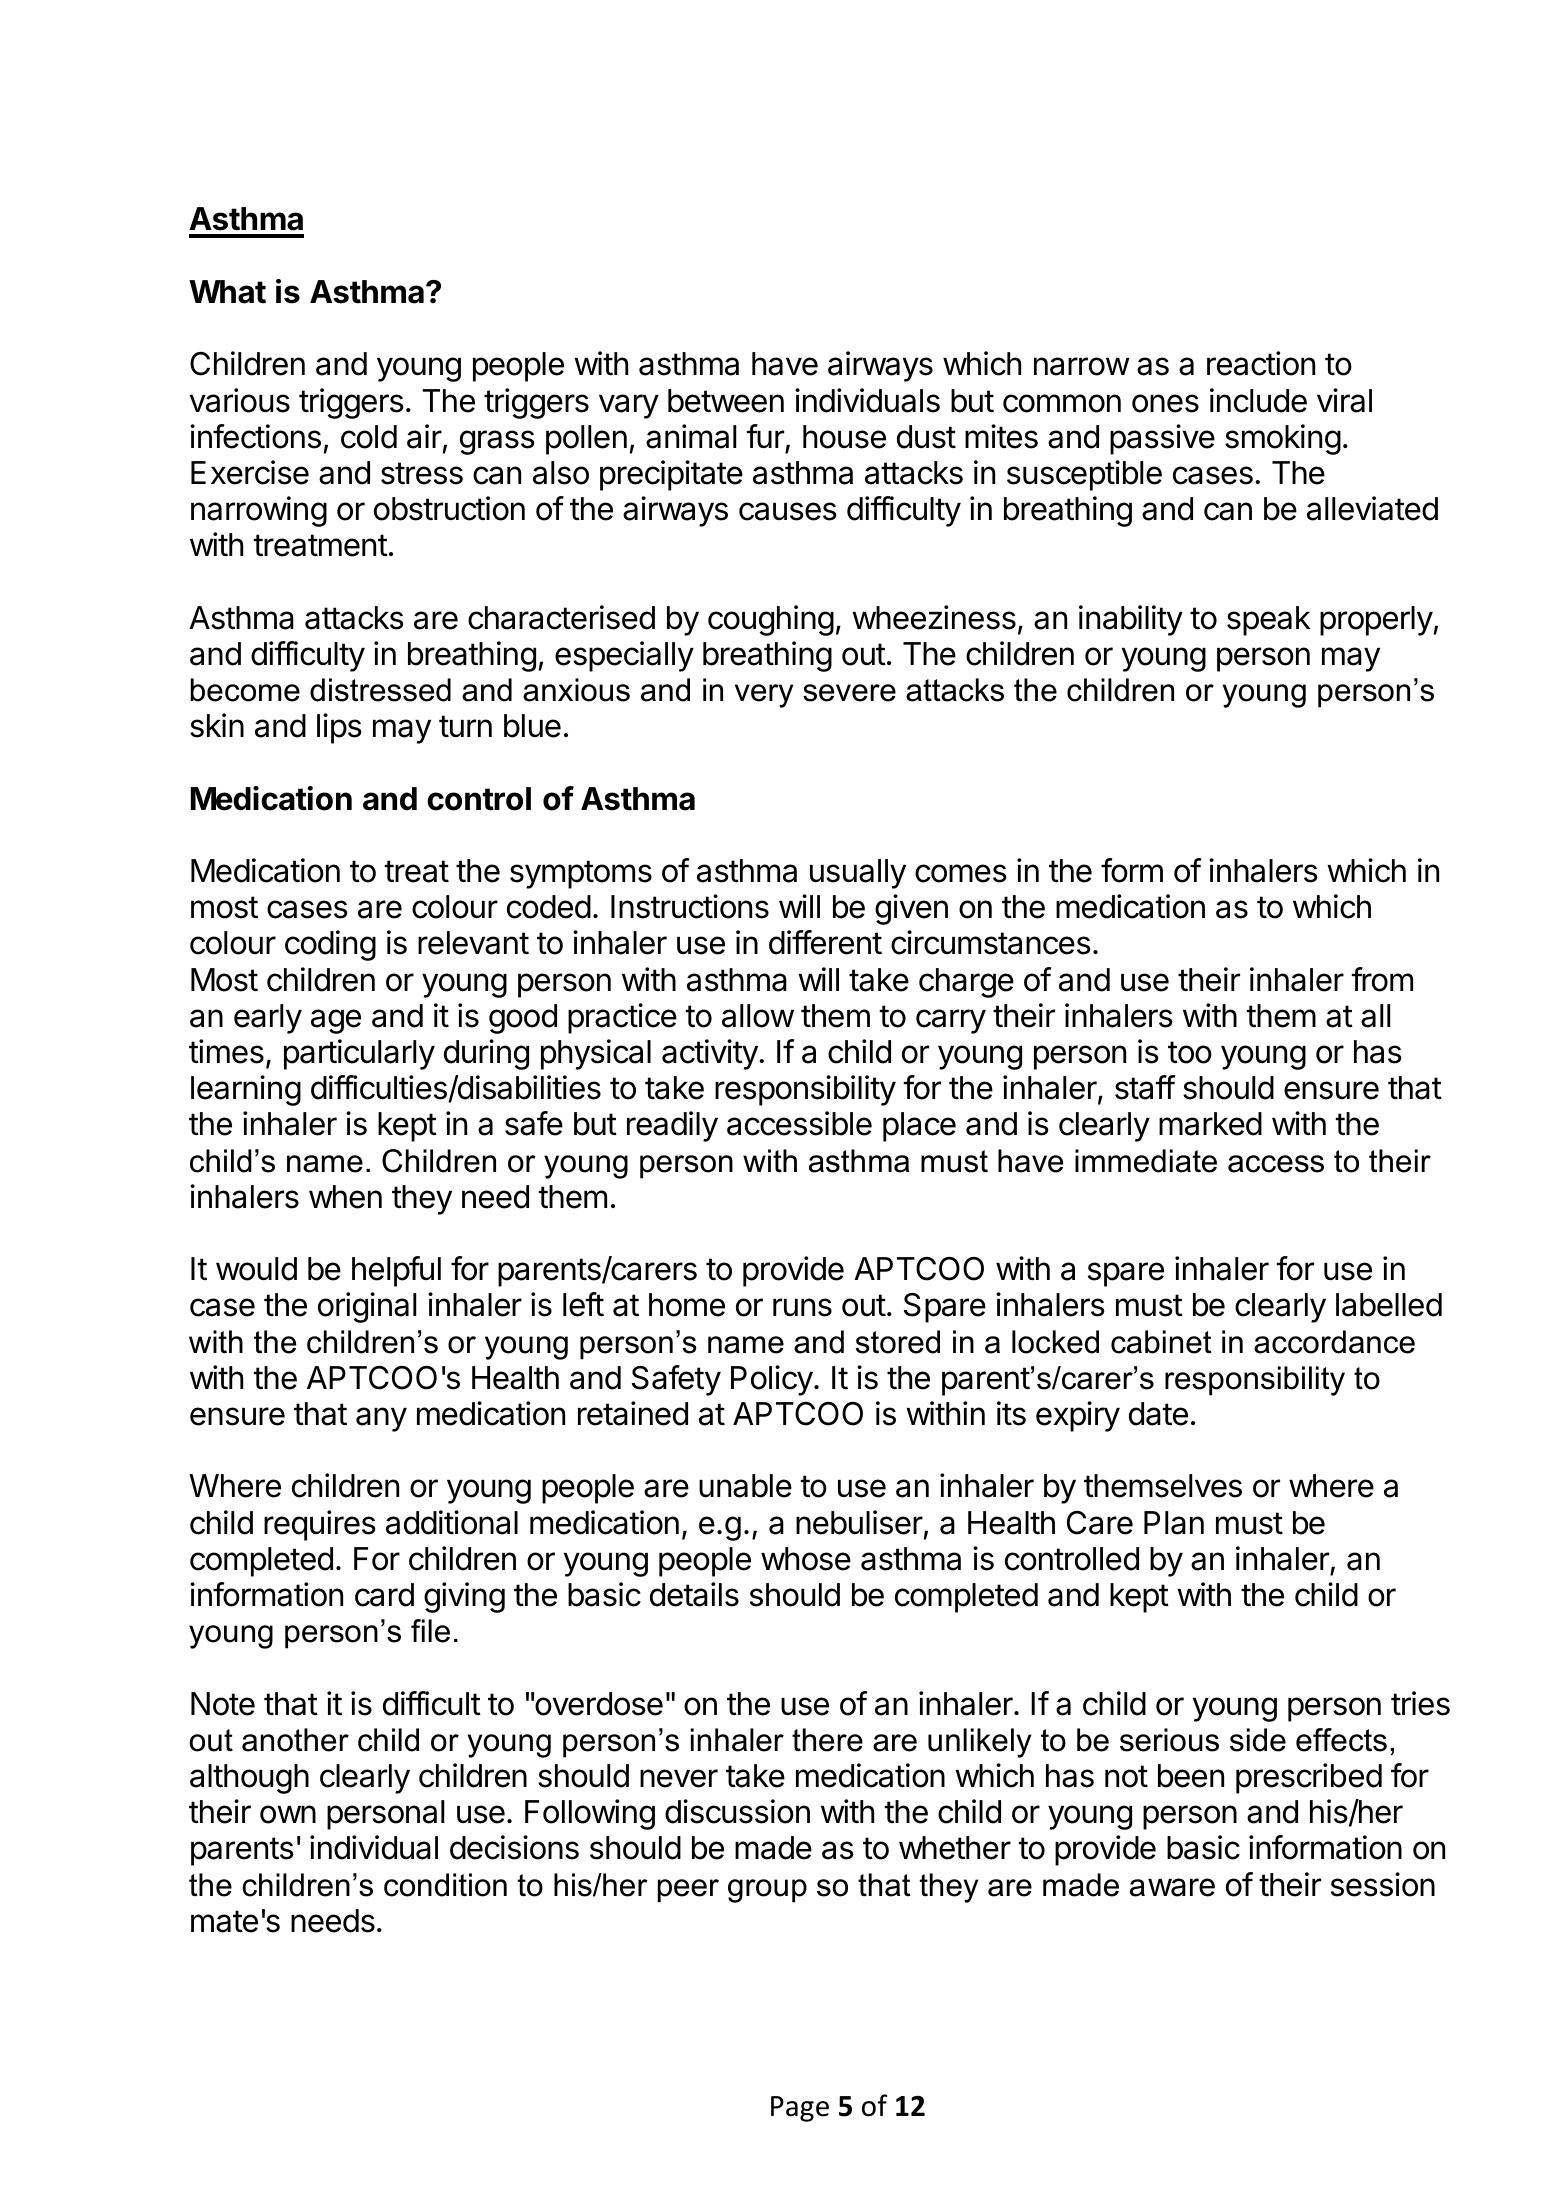 The width and height of the screenshot is (1561, 2208). What do you see at coordinates (1261, 363) in the screenshot?
I see `reaction` at bounding box center [1261, 363].
